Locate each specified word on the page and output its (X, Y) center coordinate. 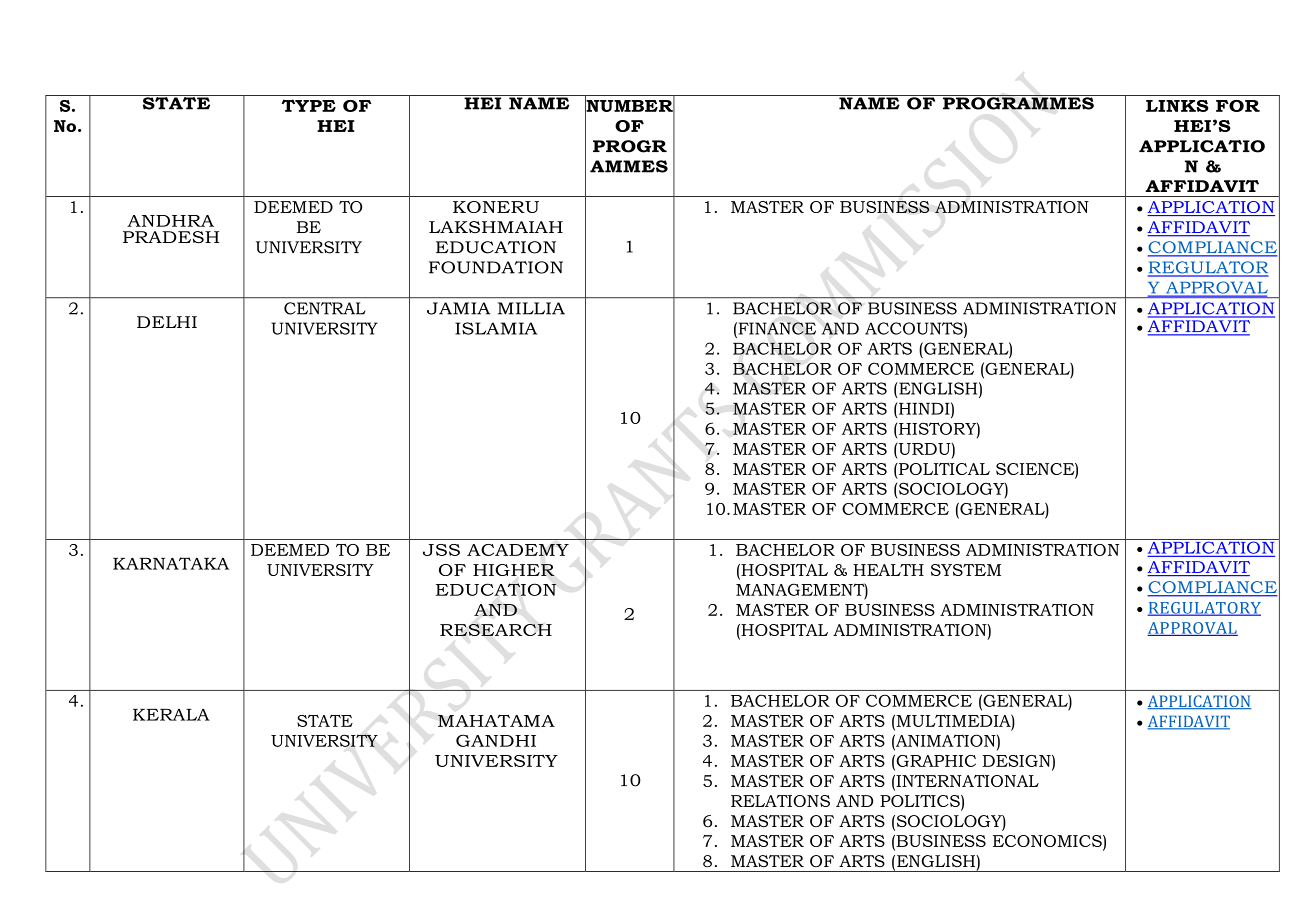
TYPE (309, 105)
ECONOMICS (1048, 841)
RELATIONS (780, 801)
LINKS (1177, 106)
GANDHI (496, 740)
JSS (441, 550)
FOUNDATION (496, 267)
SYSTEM (966, 570)
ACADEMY (518, 550)
